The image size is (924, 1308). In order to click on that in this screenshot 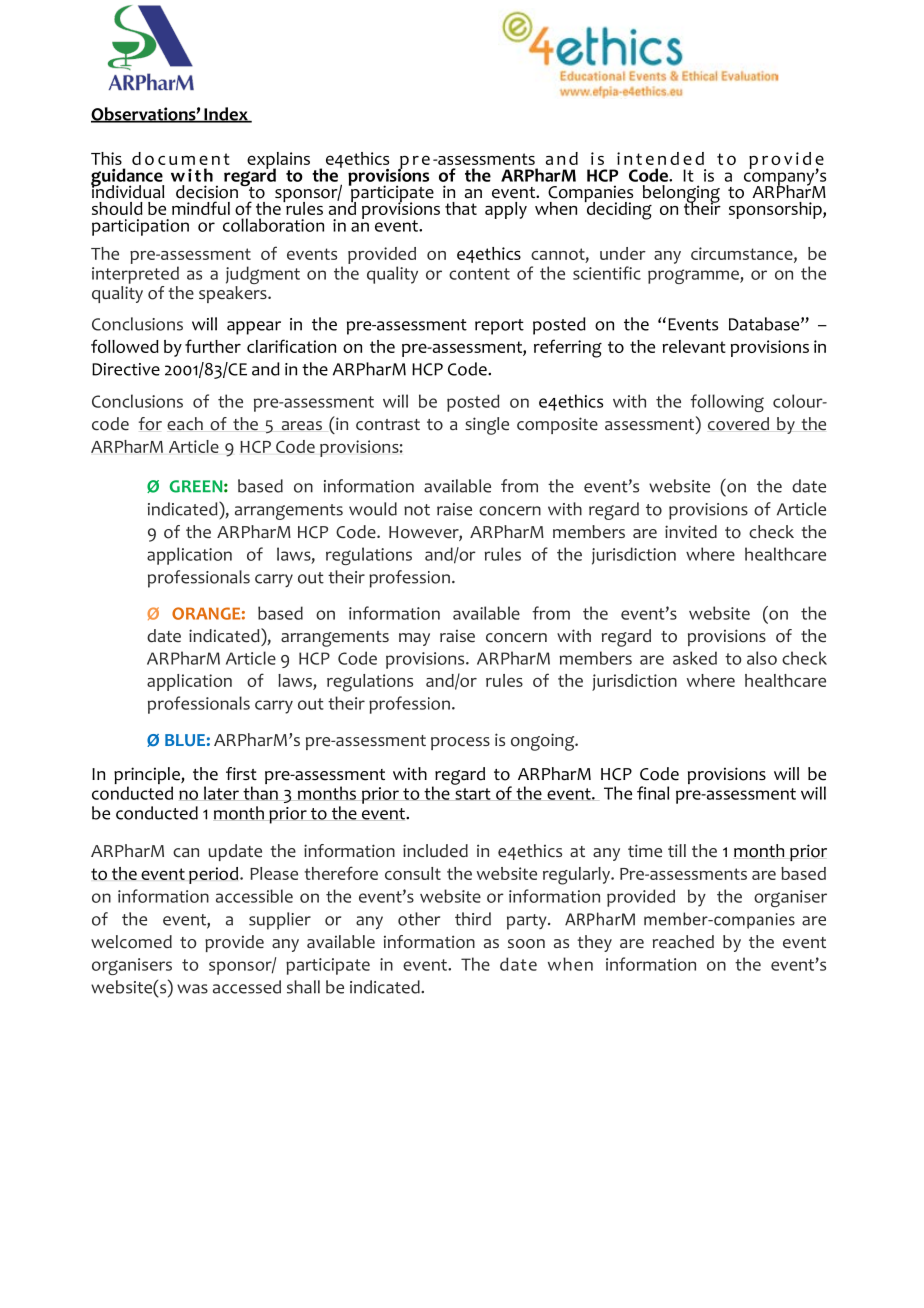, I will do `click(461, 208)`.
